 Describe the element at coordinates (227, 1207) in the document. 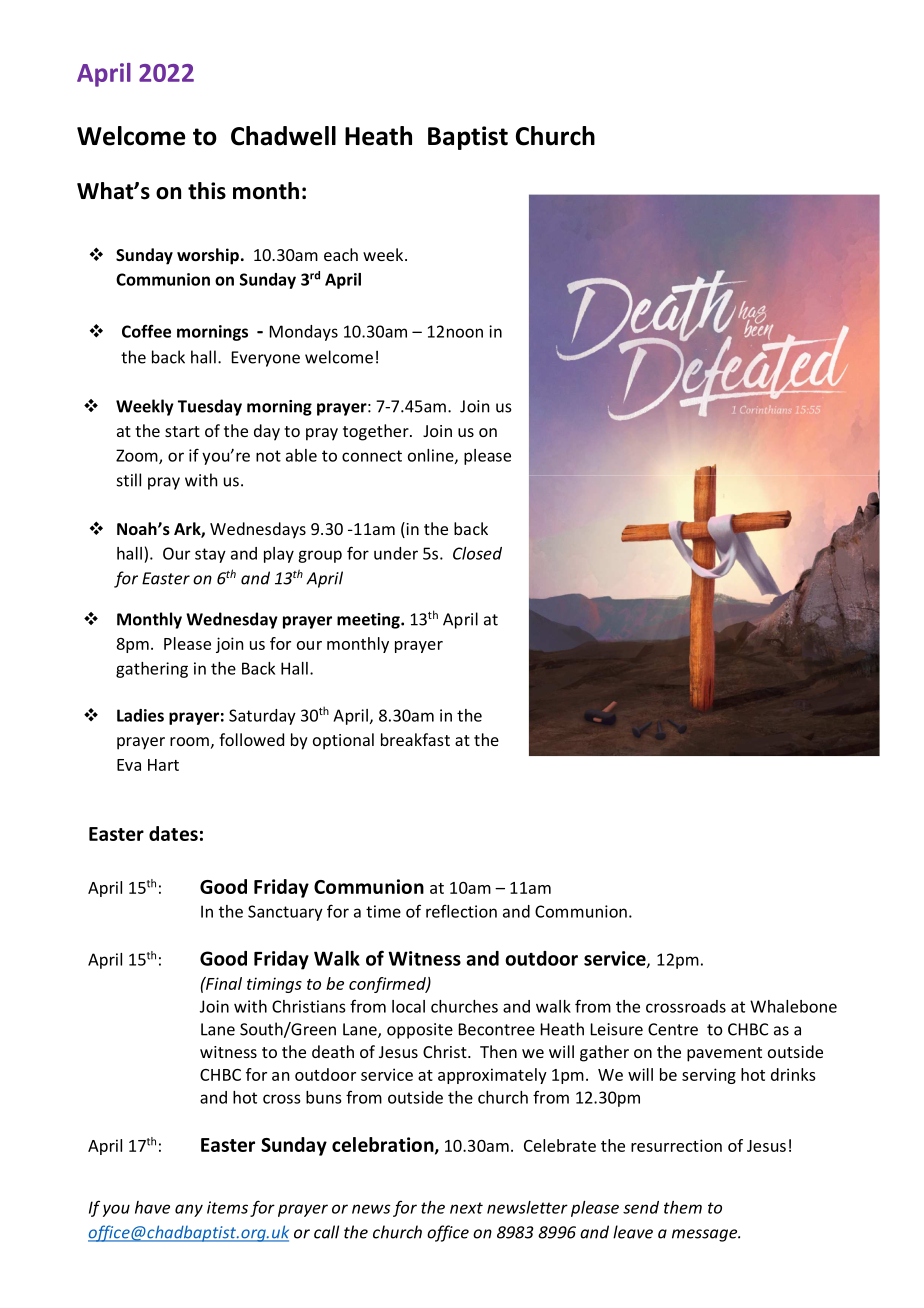

I see `items` at that location.
